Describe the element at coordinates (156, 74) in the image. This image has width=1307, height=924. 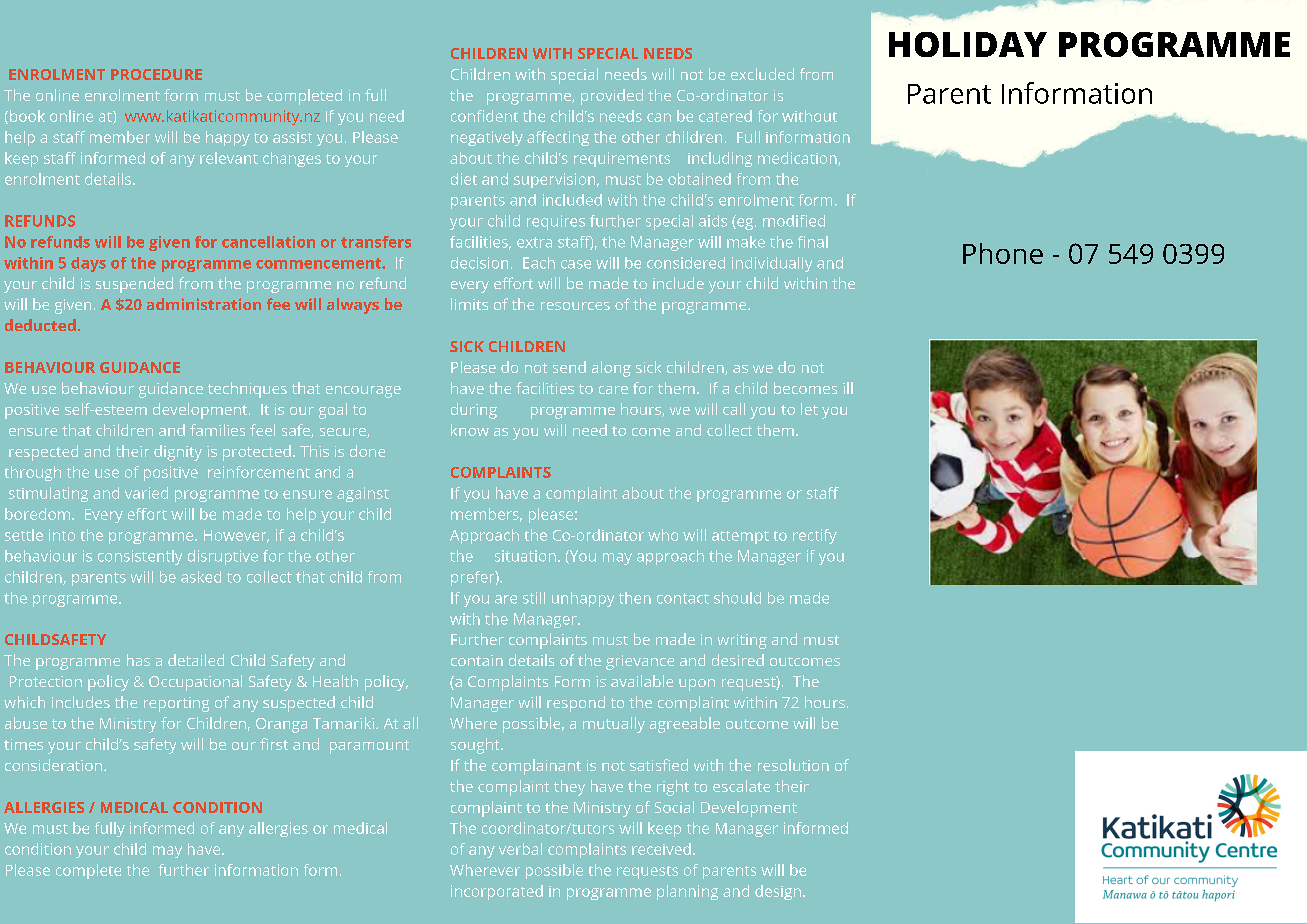
I see `PROCEDURE` at that location.
